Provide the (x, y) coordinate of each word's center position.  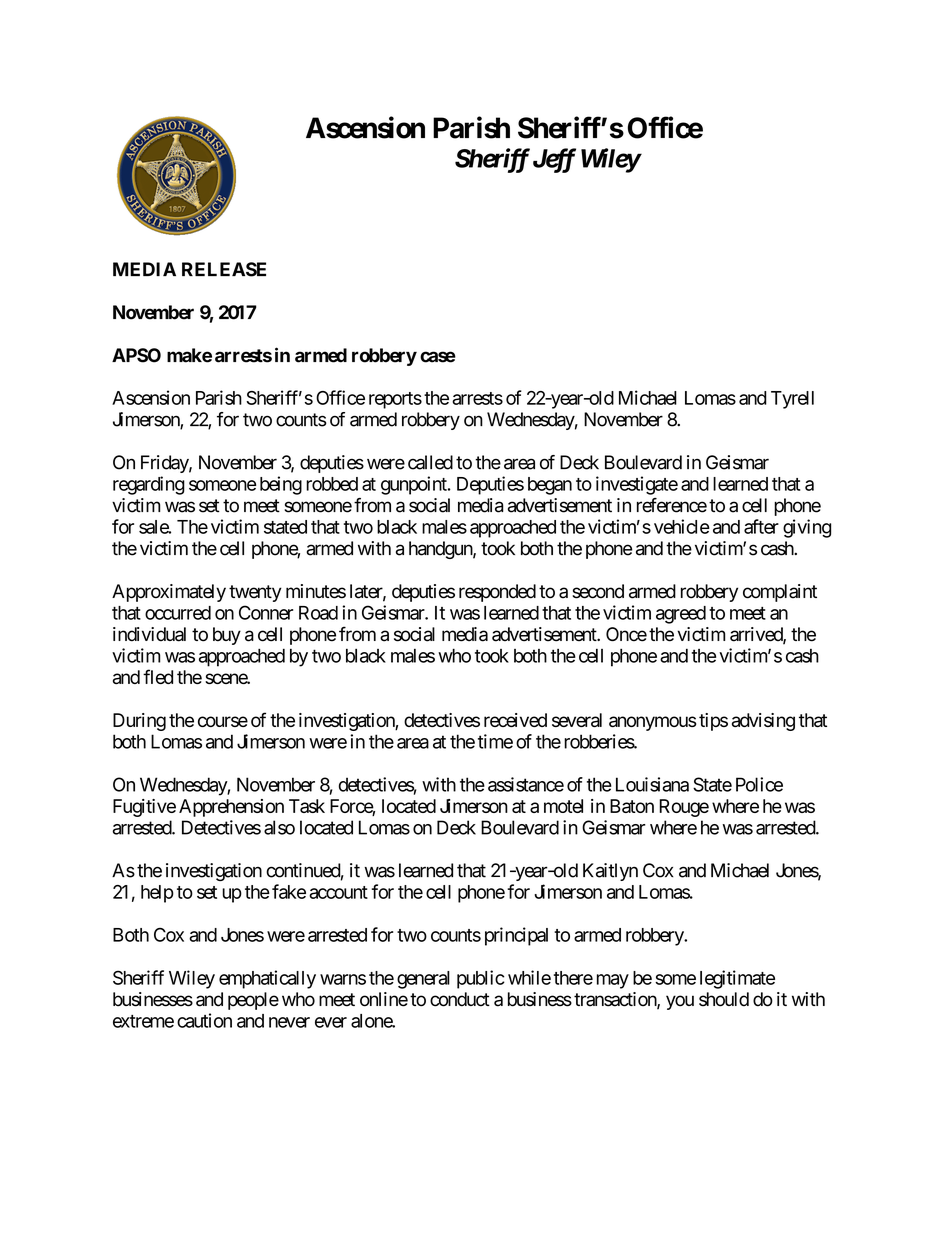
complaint (780, 593)
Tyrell (792, 400)
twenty (255, 593)
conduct (460, 999)
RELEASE (224, 269)
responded (497, 593)
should (724, 999)
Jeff (554, 160)
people (253, 1001)
